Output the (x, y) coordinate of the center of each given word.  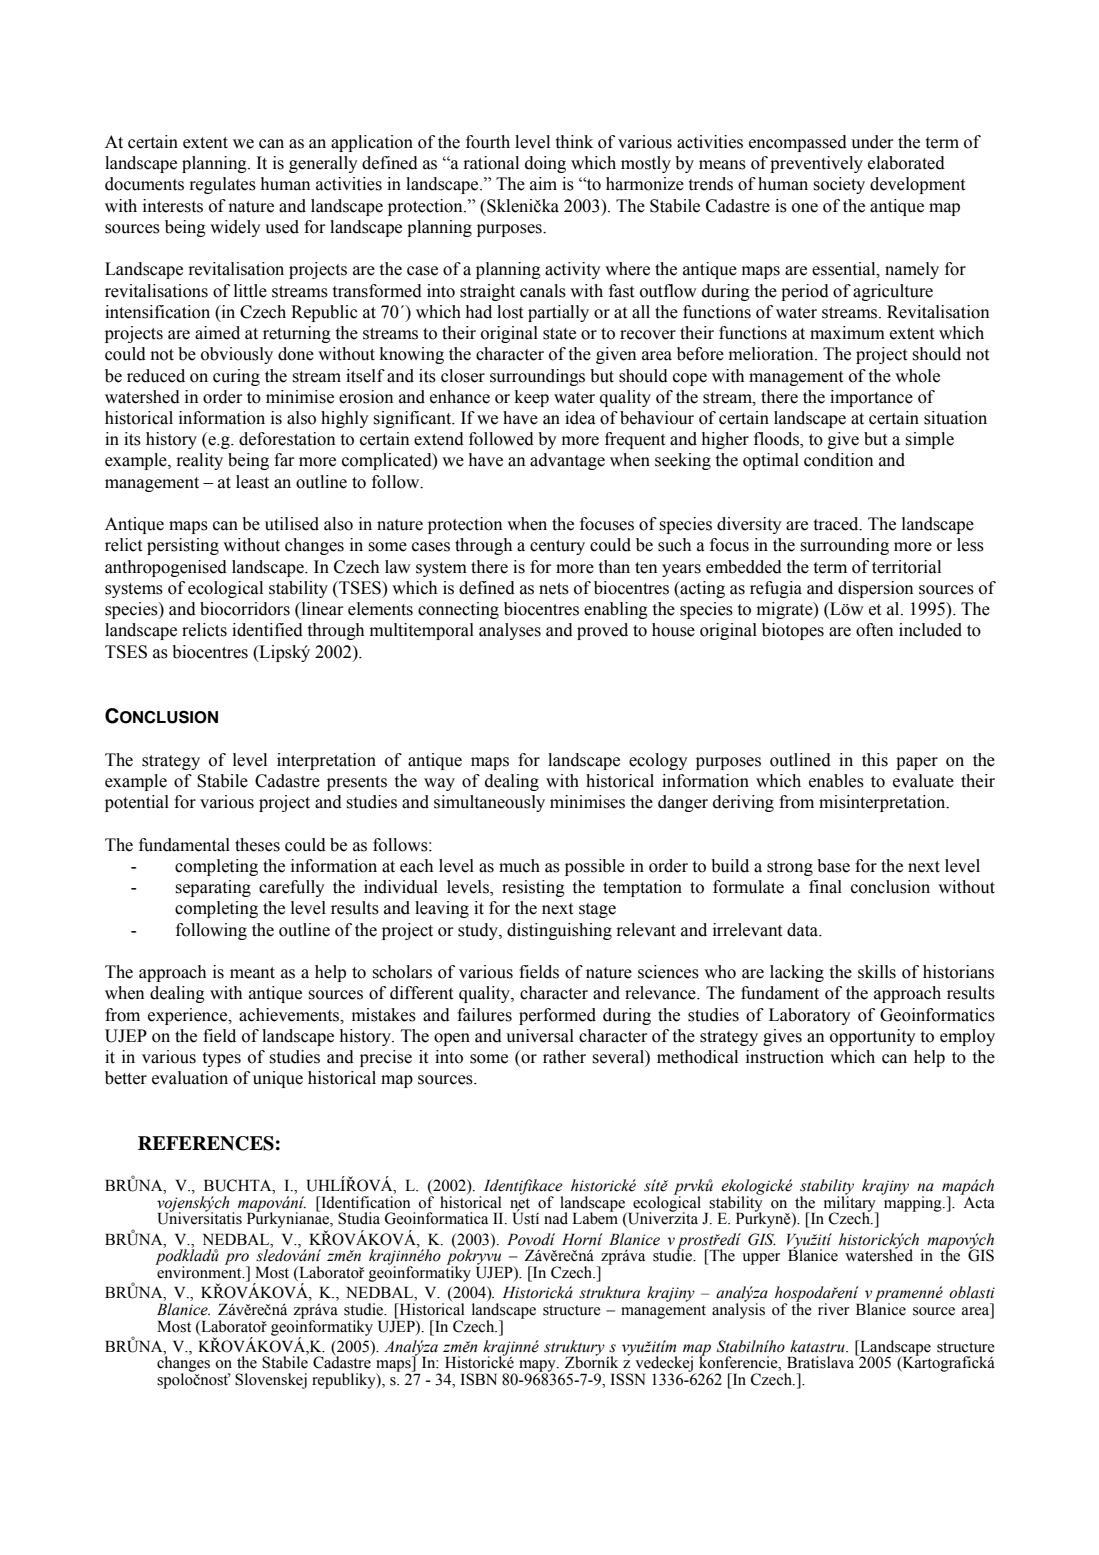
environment (199, 1271)
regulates (222, 185)
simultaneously (489, 803)
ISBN (479, 1379)
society (839, 185)
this (875, 760)
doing (545, 164)
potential (137, 803)
